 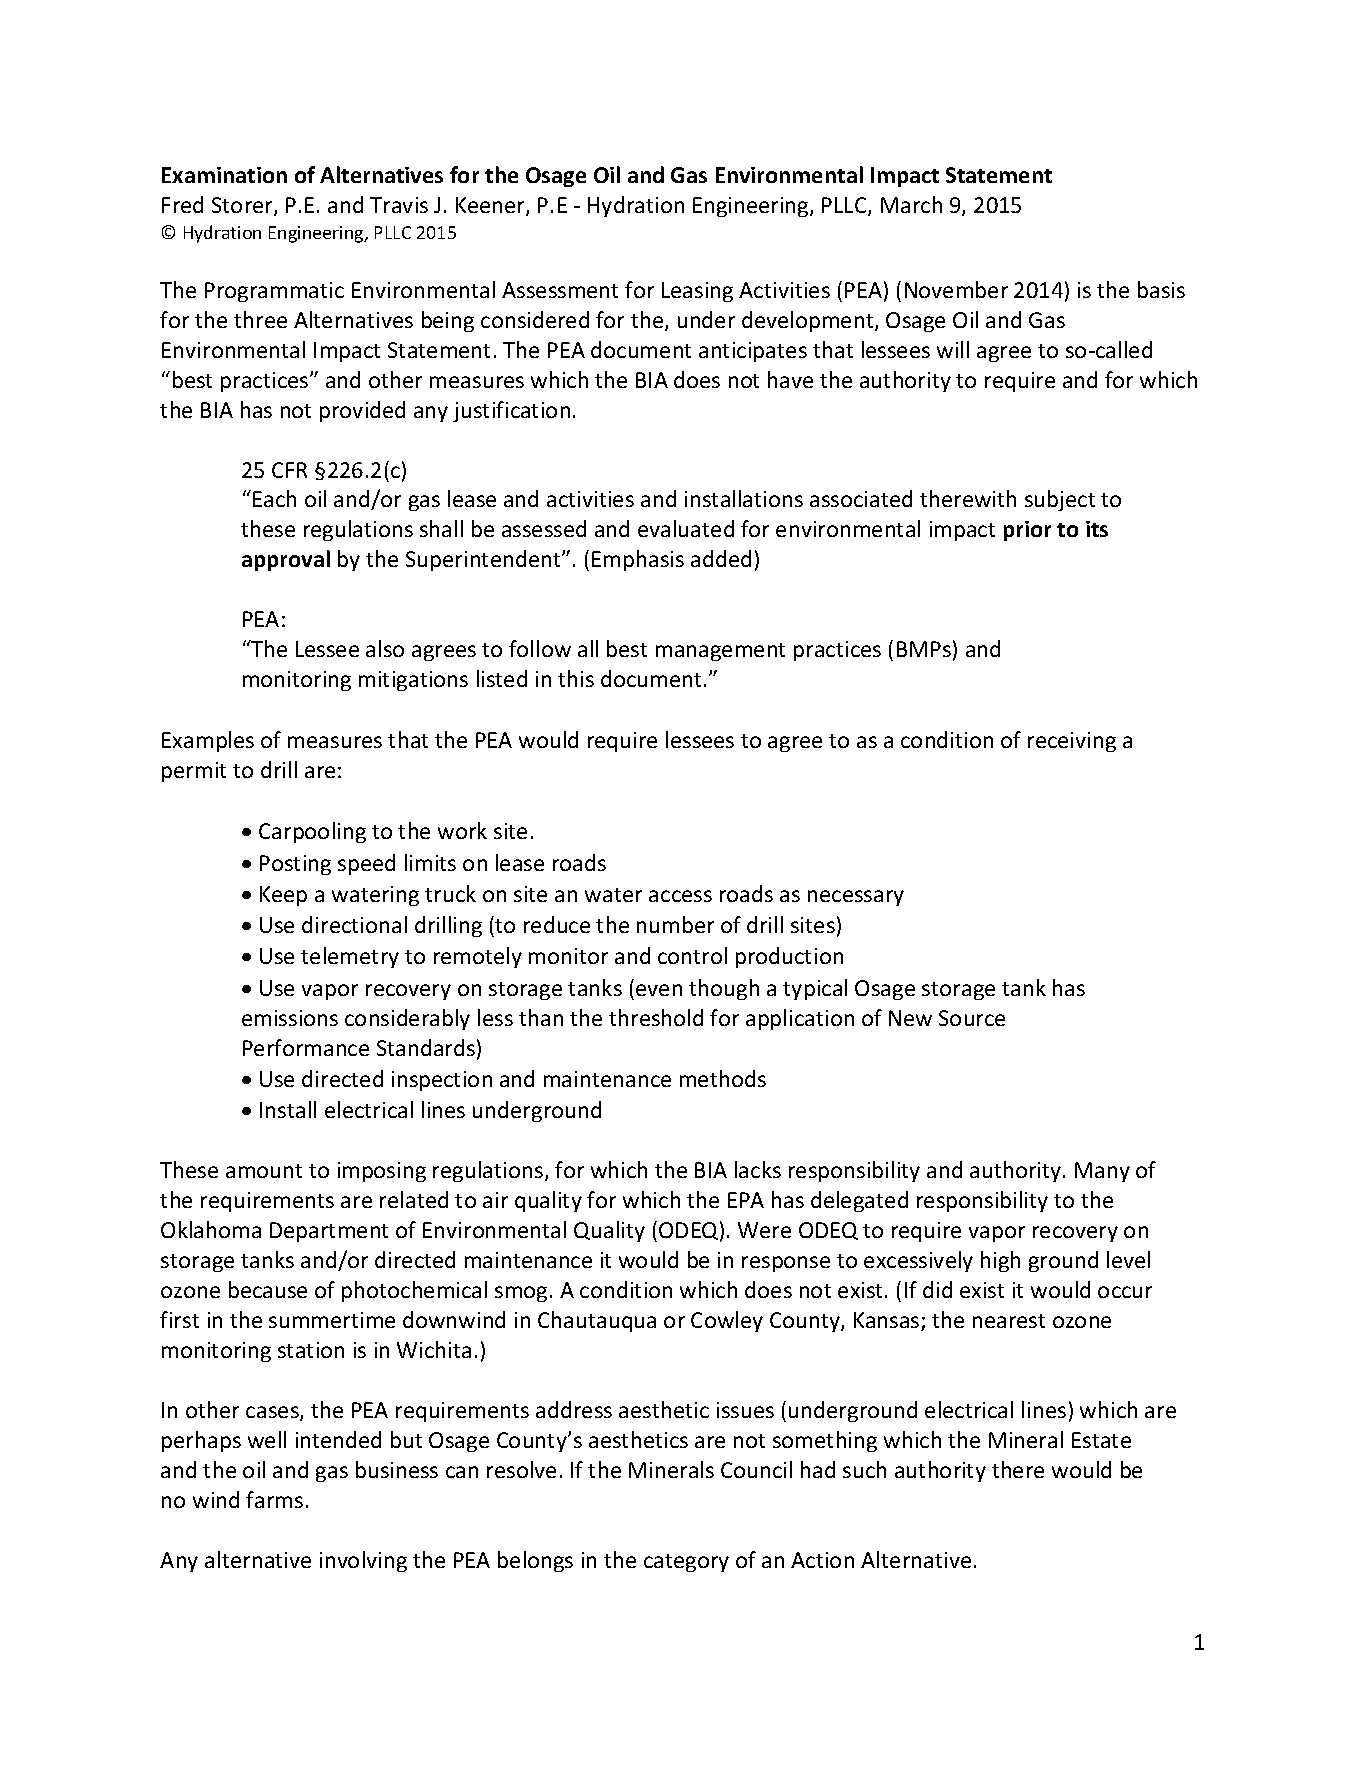 What do you see at coordinates (1101, 1440) in the screenshot?
I see `Estate` at bounding box center [1101, 1440].
